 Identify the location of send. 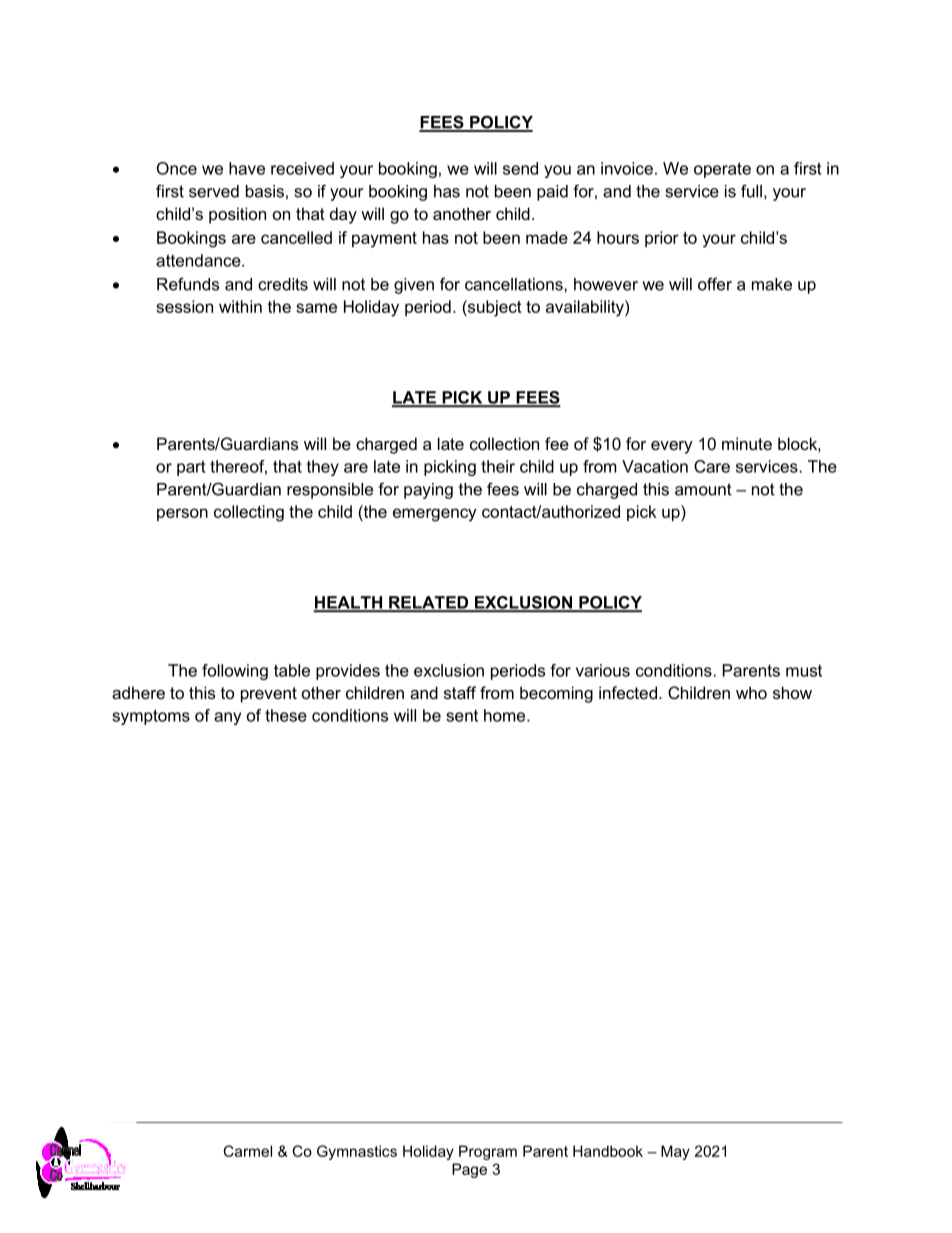
(520, 168).
